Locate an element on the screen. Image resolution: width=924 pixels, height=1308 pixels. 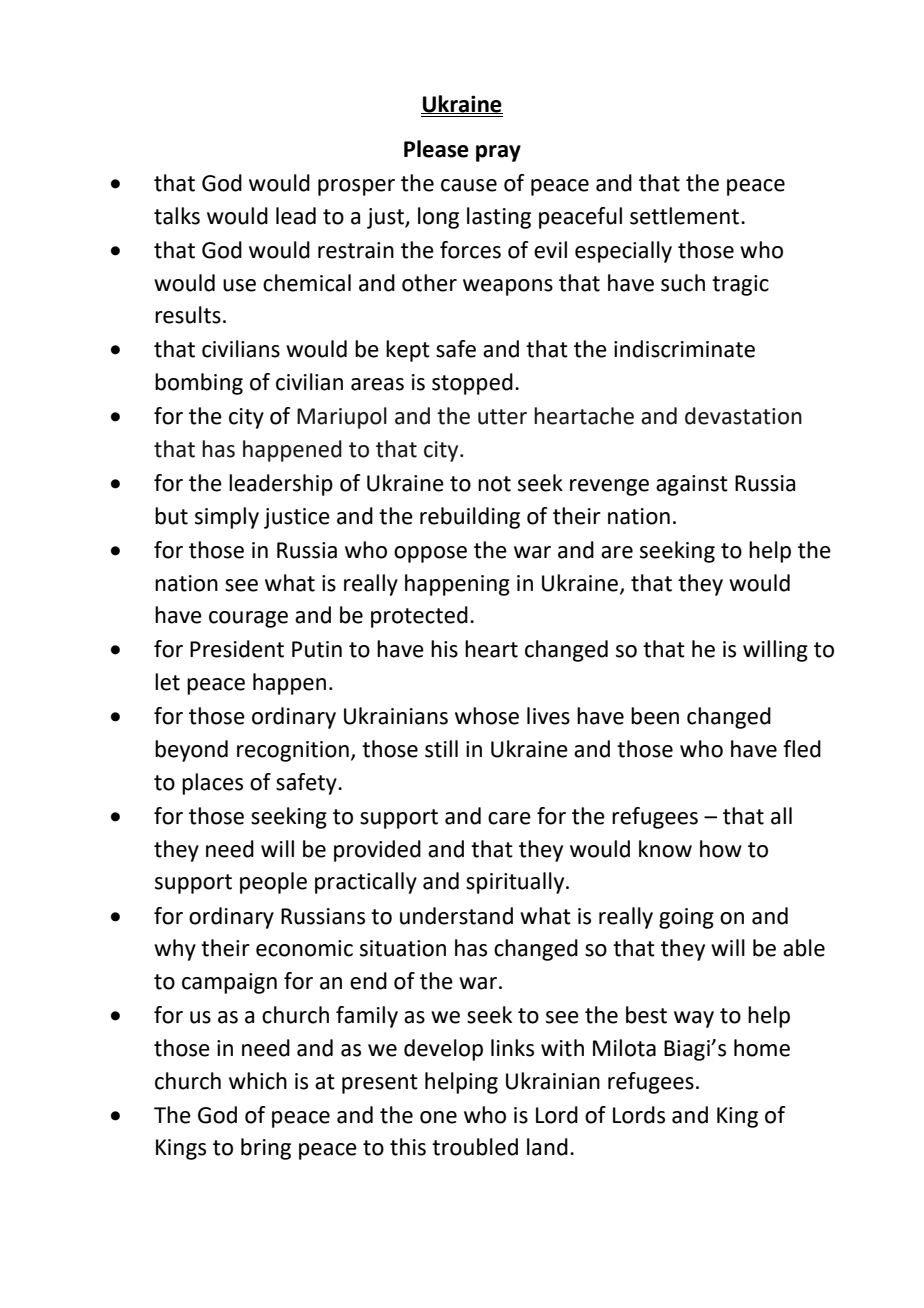
talks is located at coordinates (177, 216).
